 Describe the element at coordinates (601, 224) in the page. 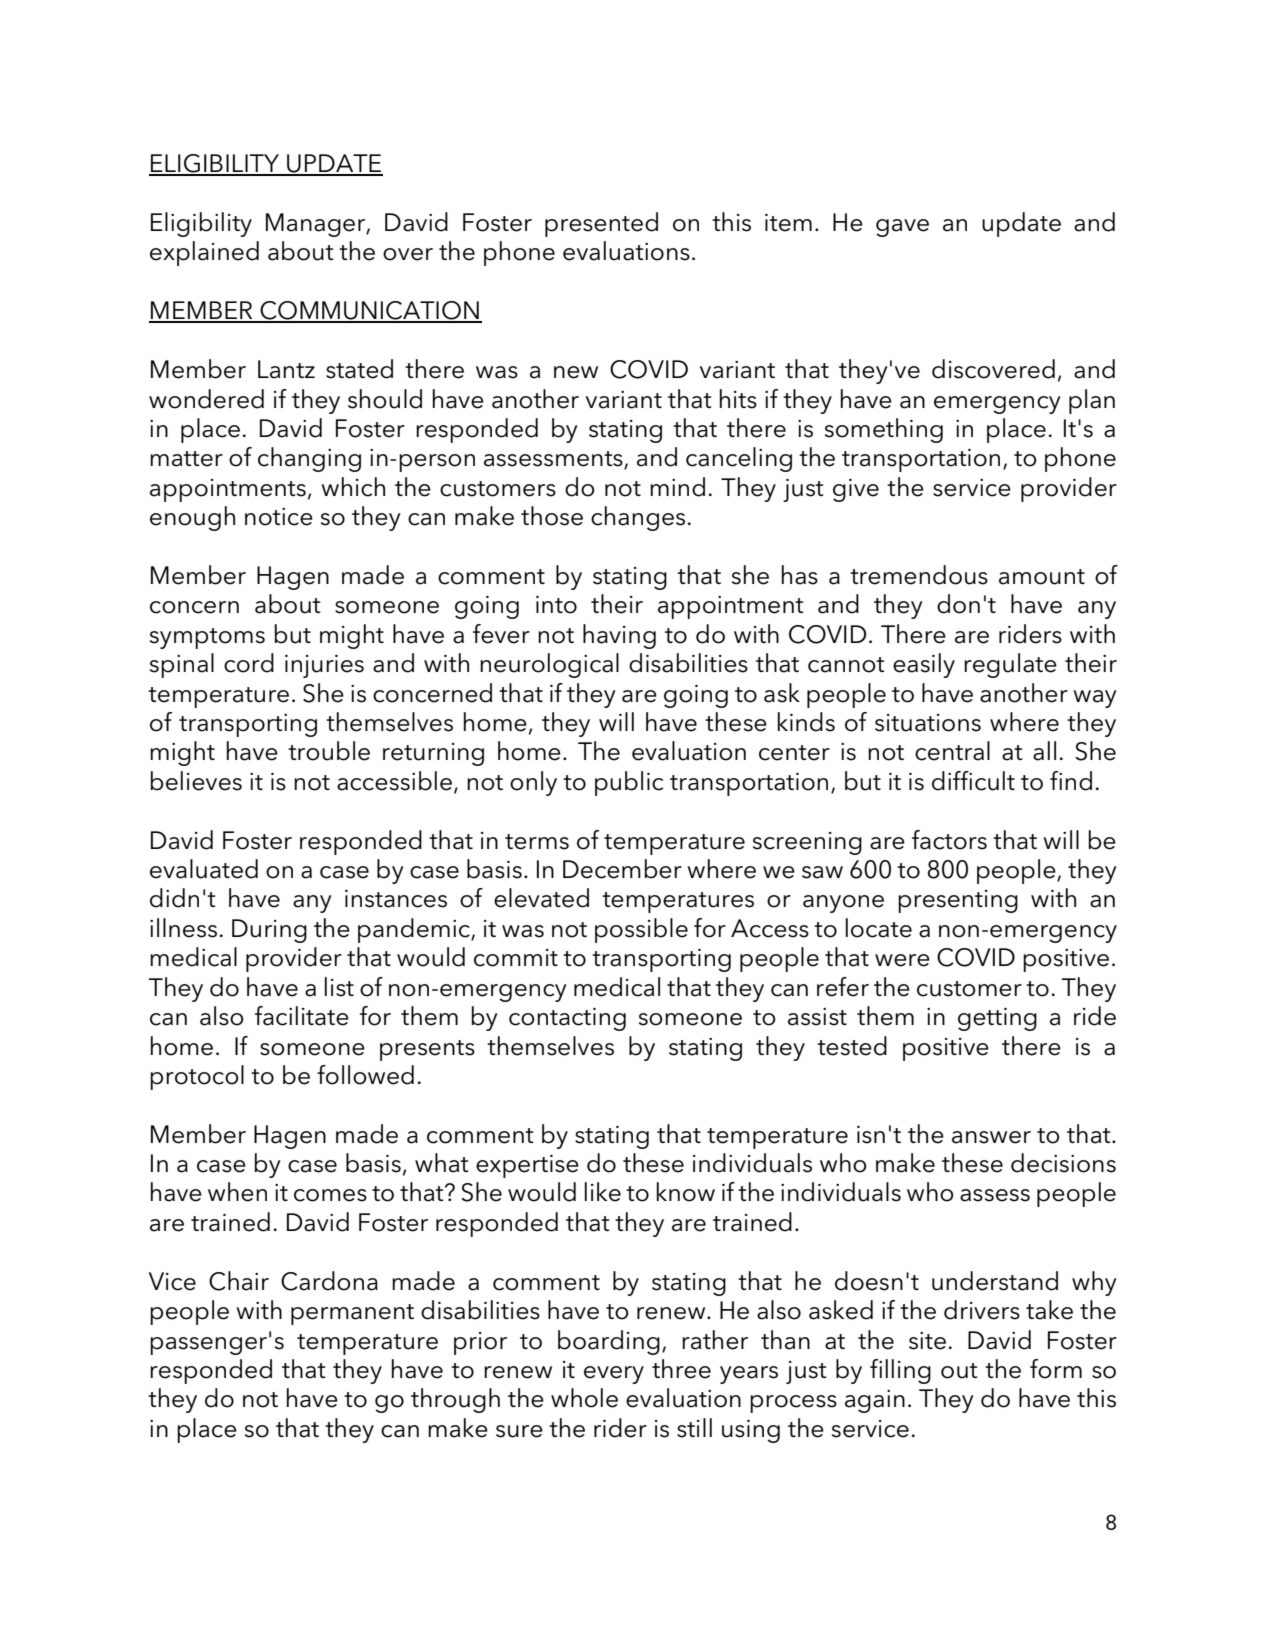

I see `presented` at that location.
